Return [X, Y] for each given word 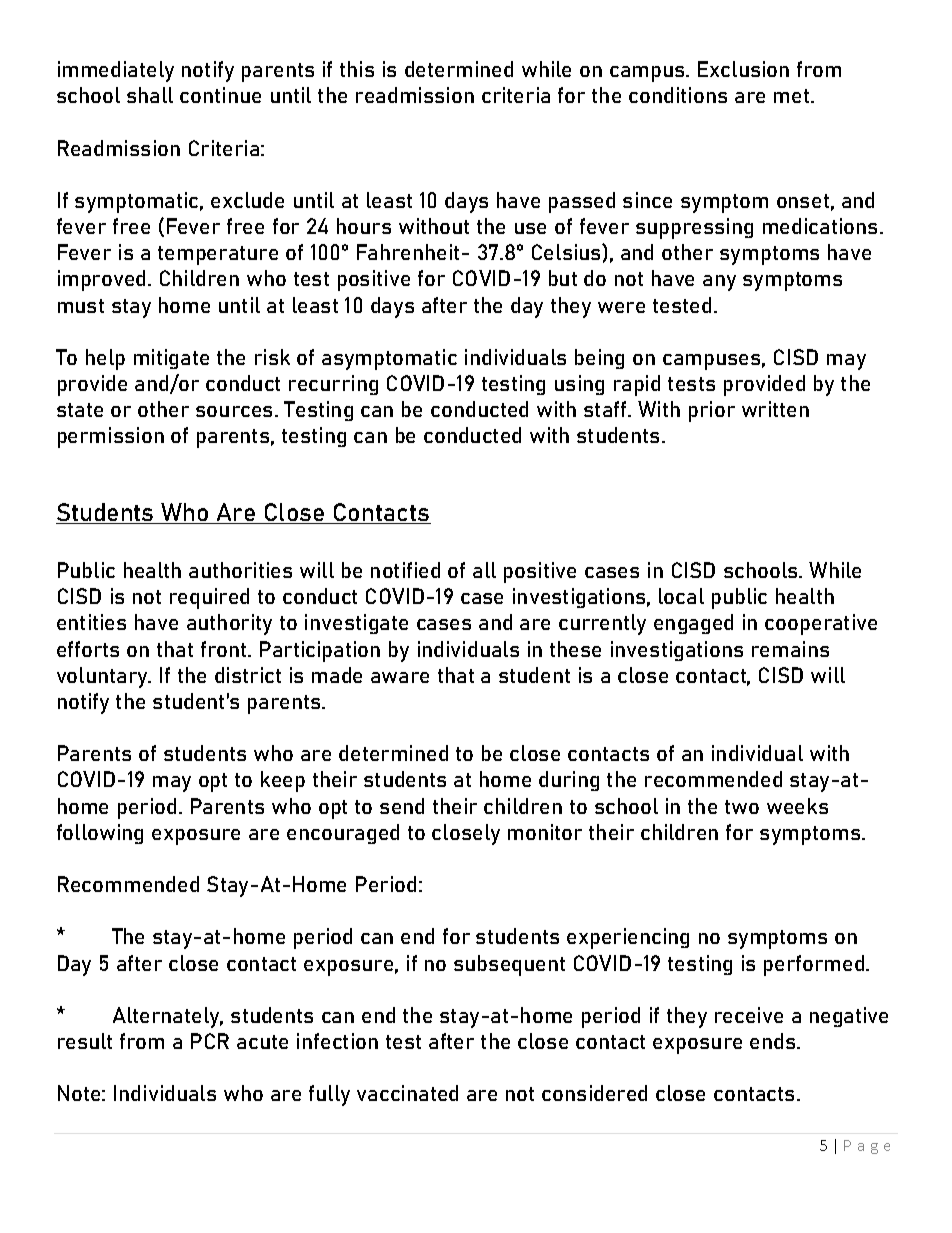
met [793, 96]
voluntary [103, 677]
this [357, 69]
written [775, 409]
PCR [210, 1041]
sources [236, 411]
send [402, 806]
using [579, 385]
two [742, 807]
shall [150, 95]
